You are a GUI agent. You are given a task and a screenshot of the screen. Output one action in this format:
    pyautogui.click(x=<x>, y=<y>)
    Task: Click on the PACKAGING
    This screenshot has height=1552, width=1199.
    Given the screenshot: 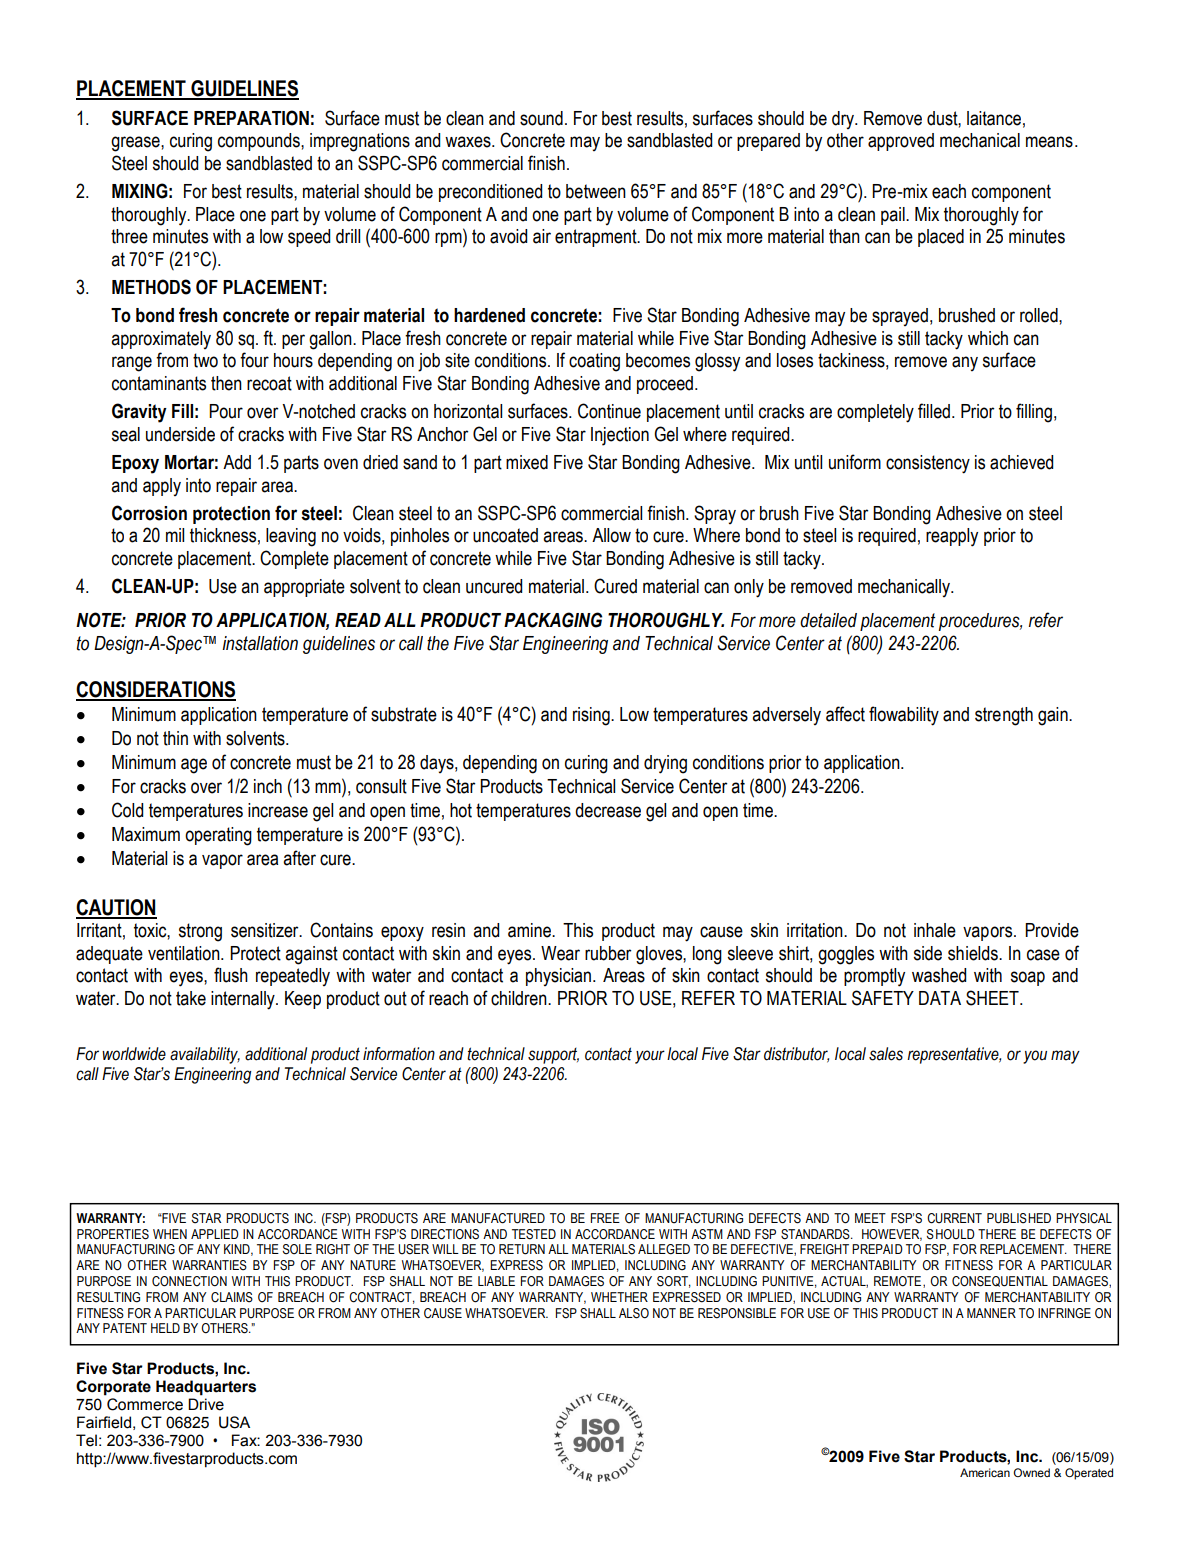 What is the action you would take?
    pyautogui.click(x=553, y=620)
